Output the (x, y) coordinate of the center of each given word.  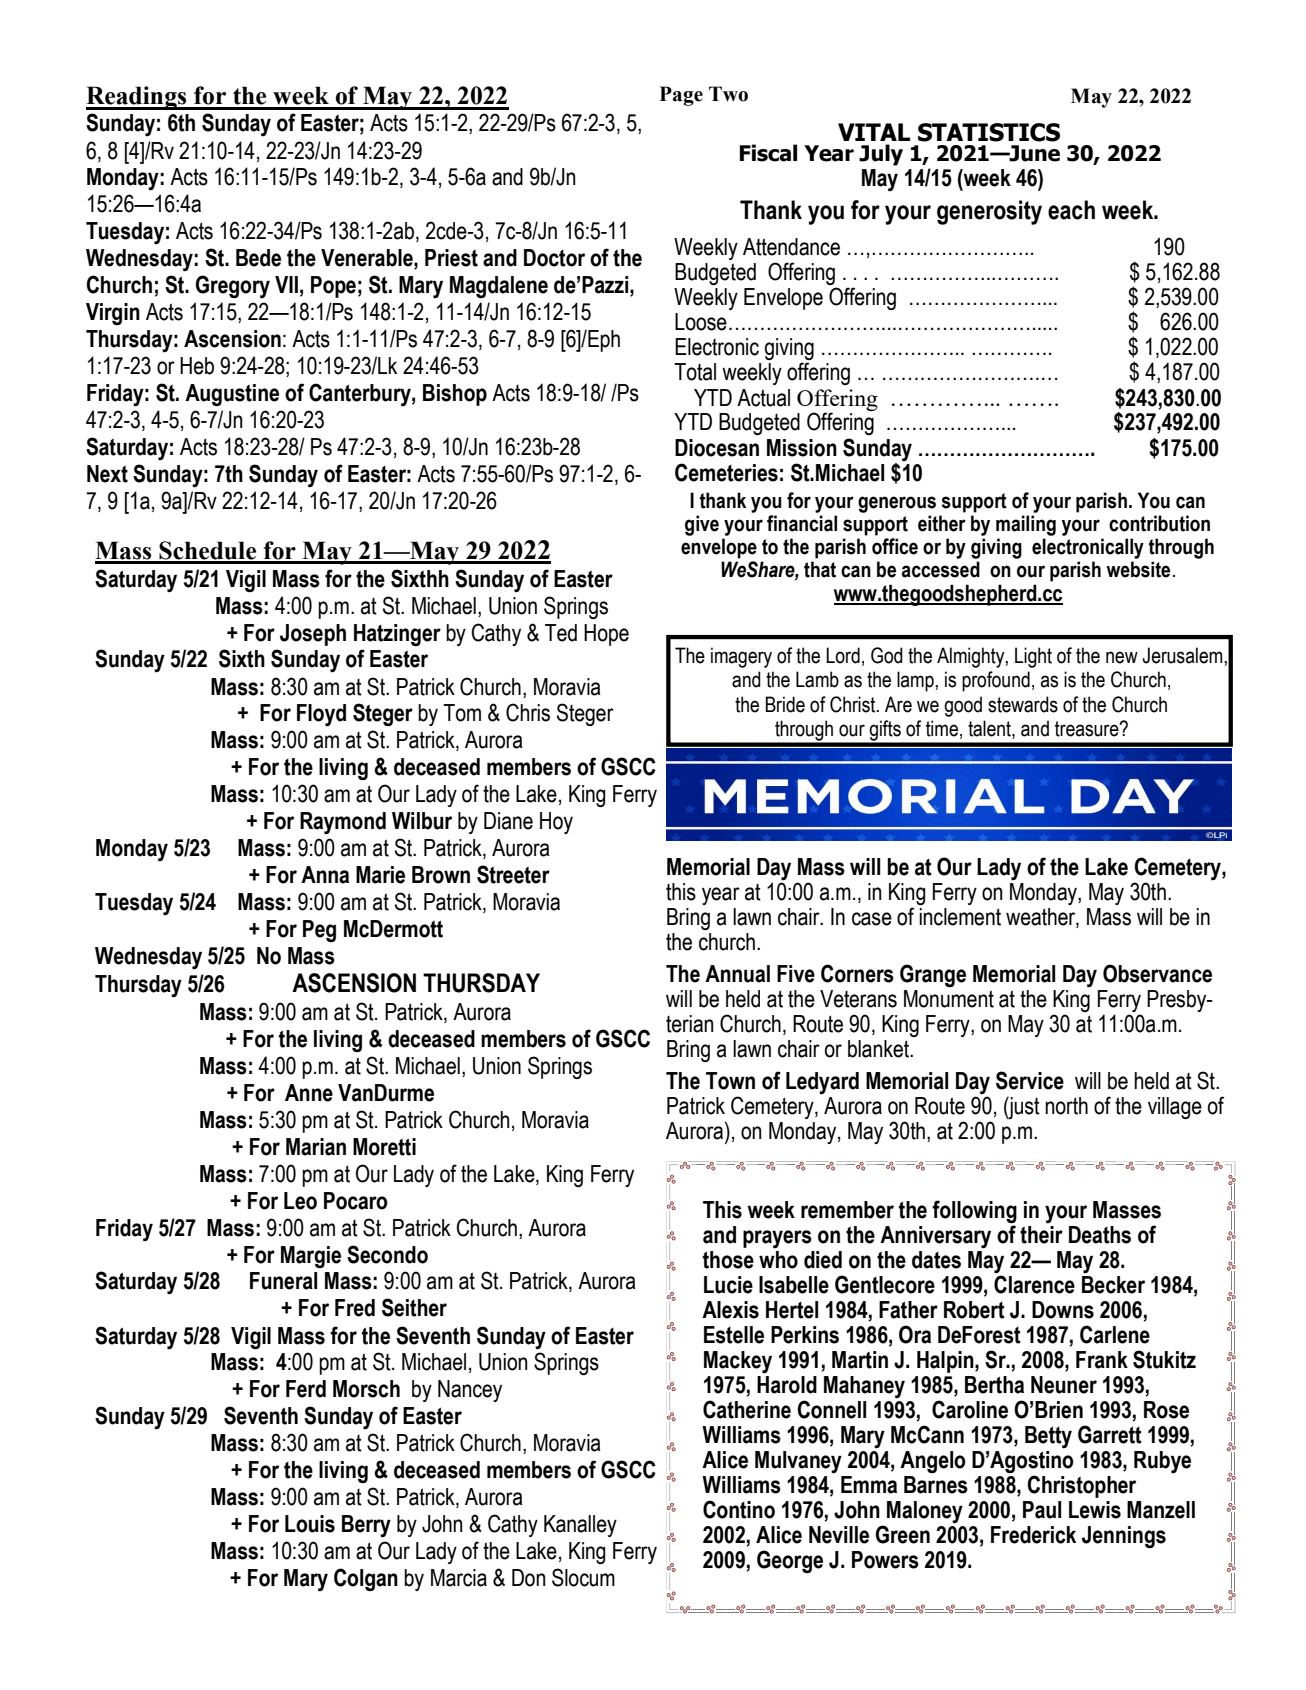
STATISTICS (989, 132)
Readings (137, 98)
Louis (310, 1524)
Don (528, 1578)
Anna (325, 875)
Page (681, 96)
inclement (960, 917)
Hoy (556, 823)
